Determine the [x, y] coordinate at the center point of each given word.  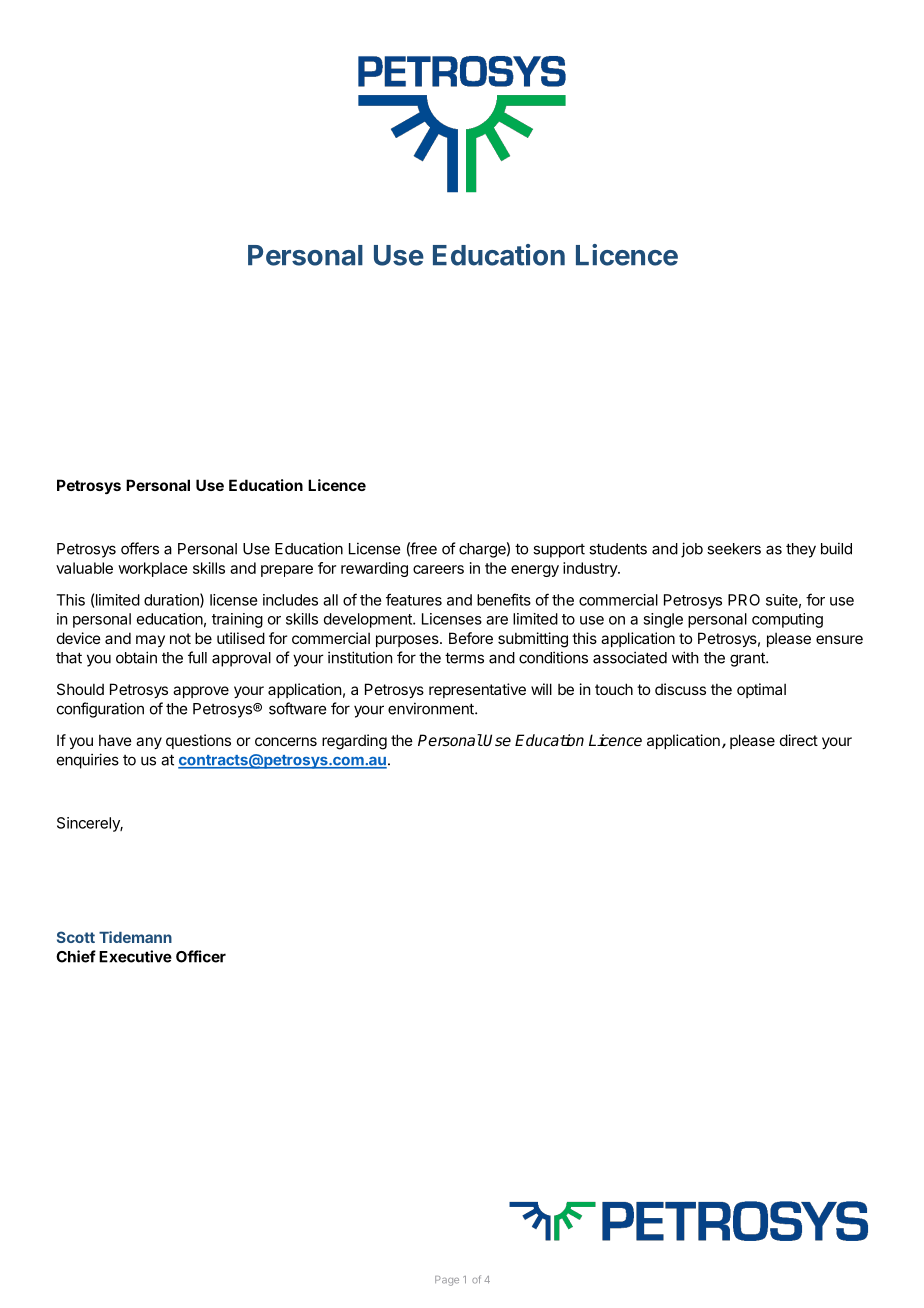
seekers [734, 549]
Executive [135, 956]
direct [799, 740]
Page [447, 1281]
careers [438, 569]
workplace [153, 569]
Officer [201, 956]
